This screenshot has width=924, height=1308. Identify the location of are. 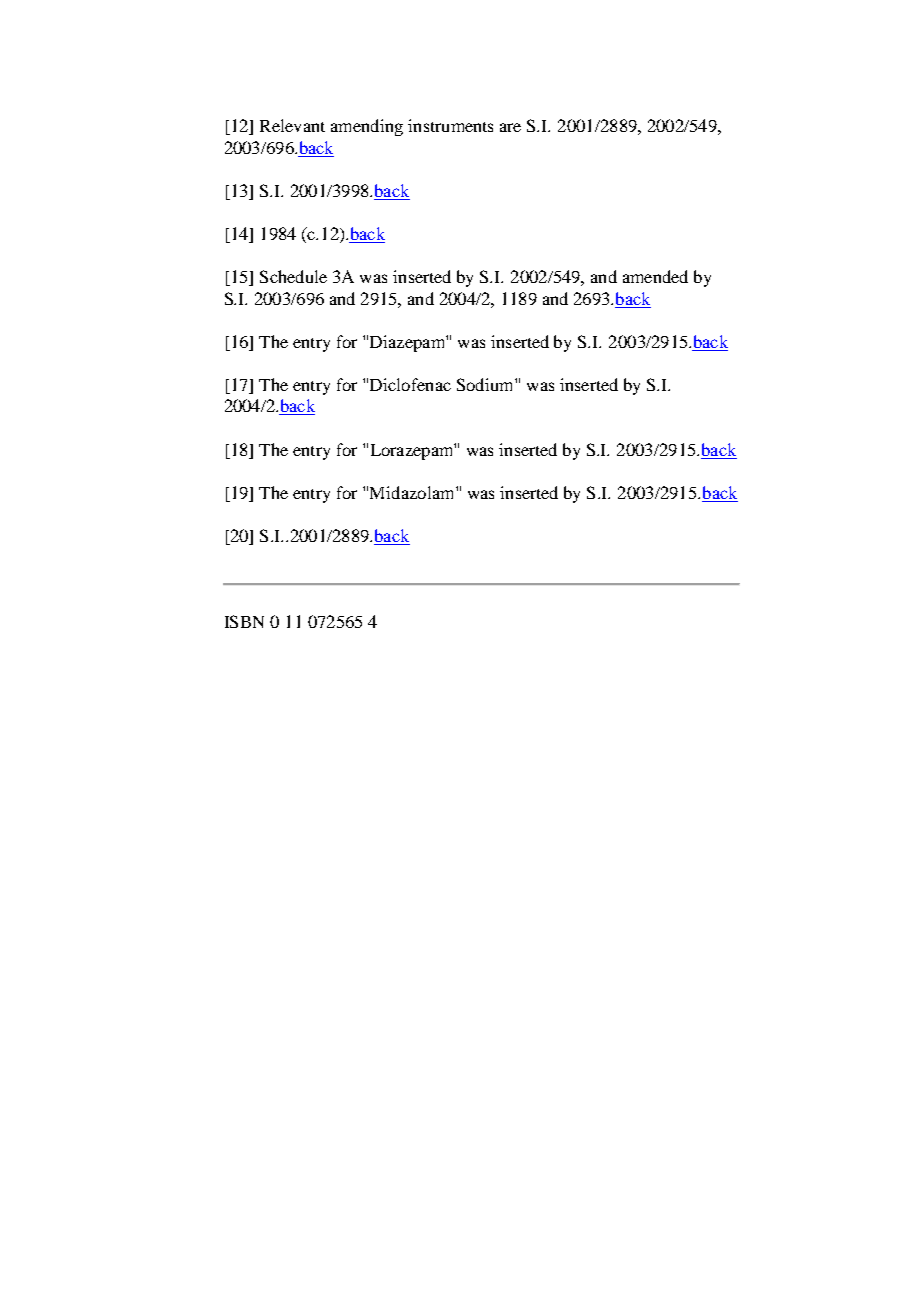
(510, 127).
